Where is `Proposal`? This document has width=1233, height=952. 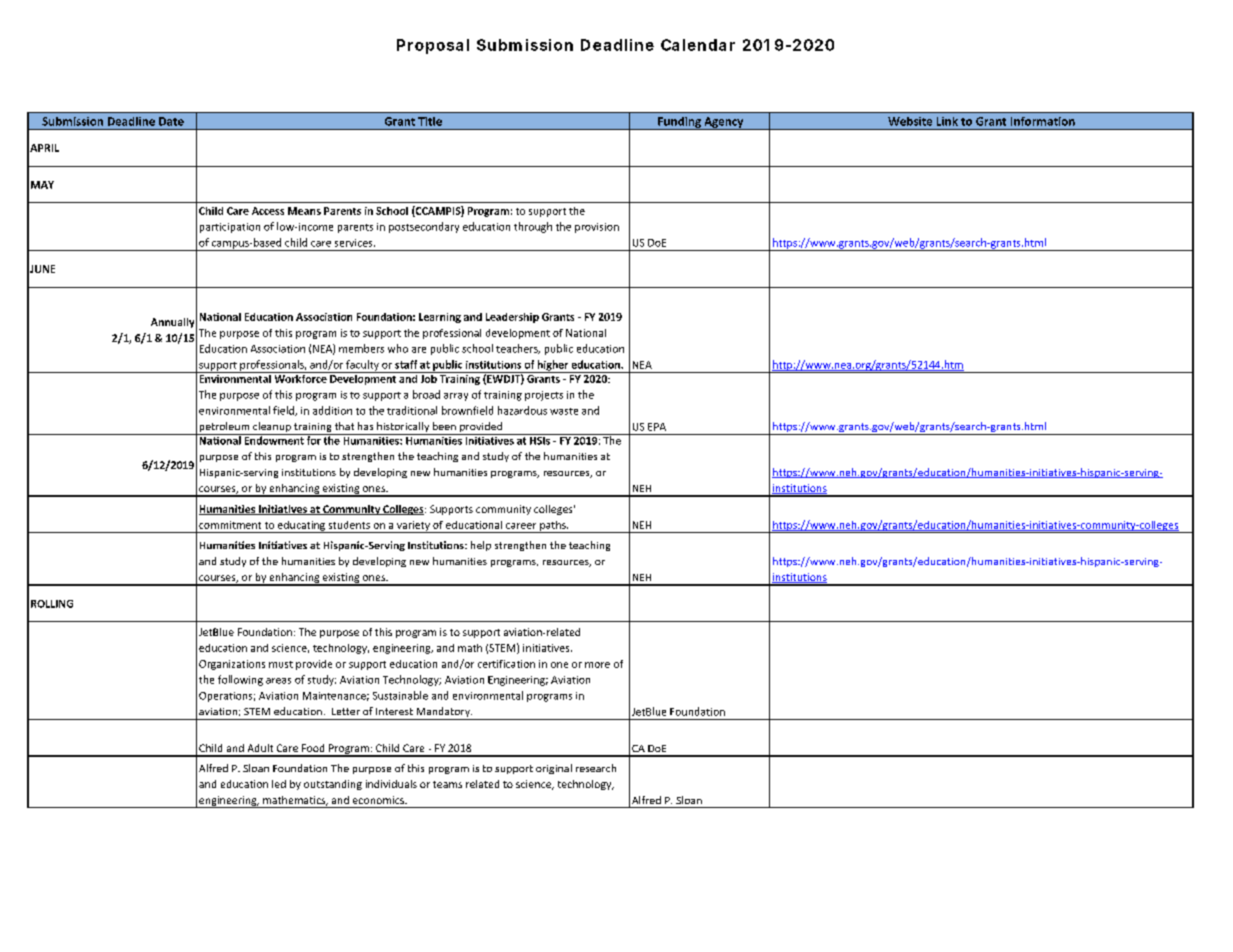
Proposal is located at coordinates (433, 46).
